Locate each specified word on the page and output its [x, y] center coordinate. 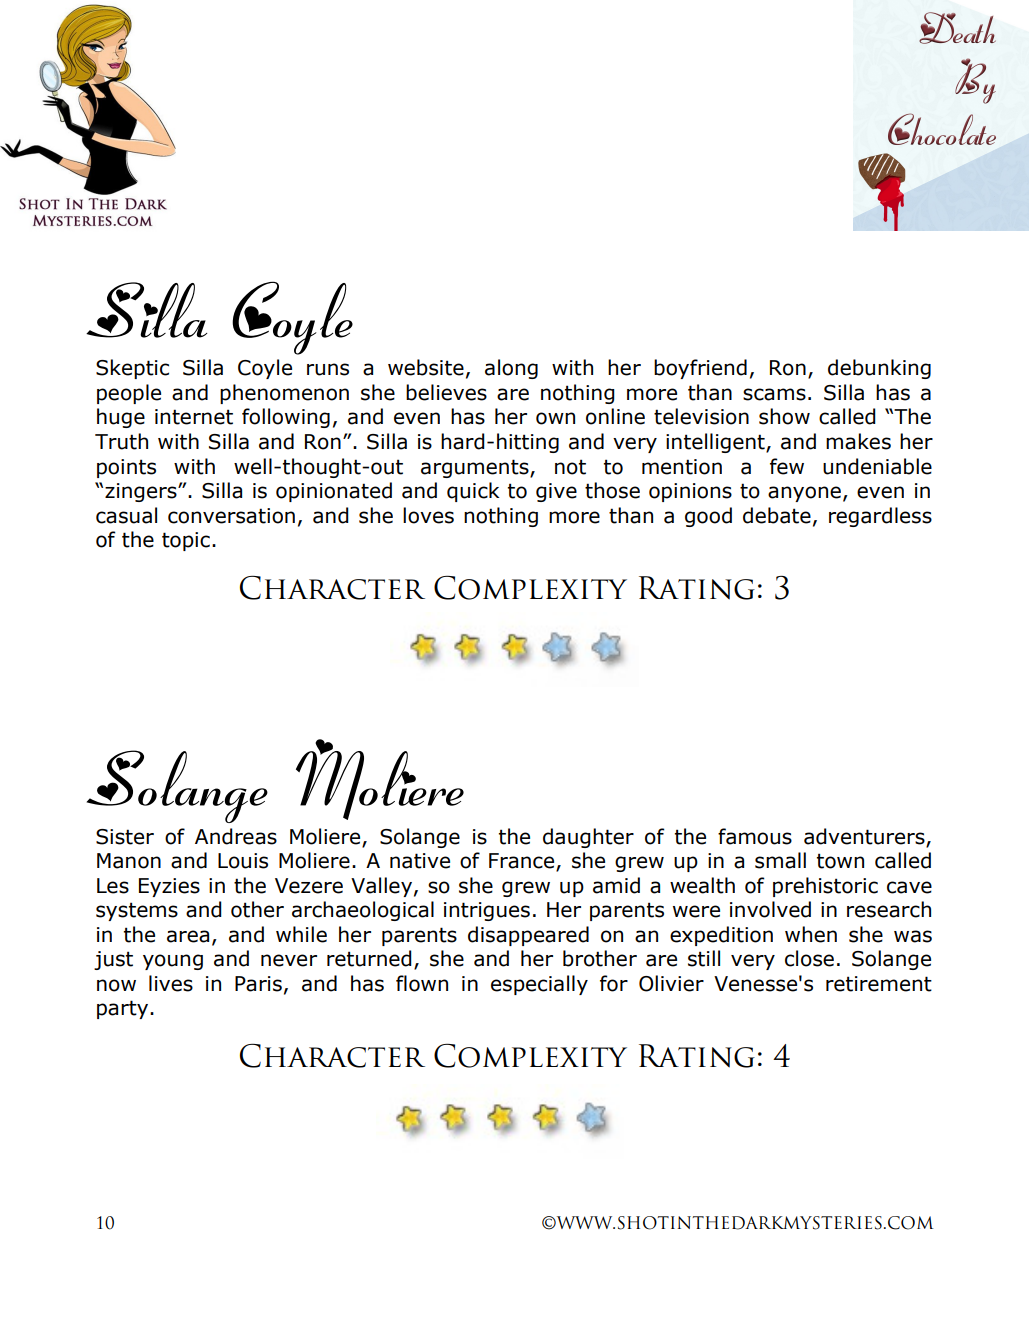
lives [171, 983]
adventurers [864, 836]
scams [774, 394]
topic [186, 541]
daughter [588, 838]
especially [539, 985]
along [511, 369]
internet [194, 417]
